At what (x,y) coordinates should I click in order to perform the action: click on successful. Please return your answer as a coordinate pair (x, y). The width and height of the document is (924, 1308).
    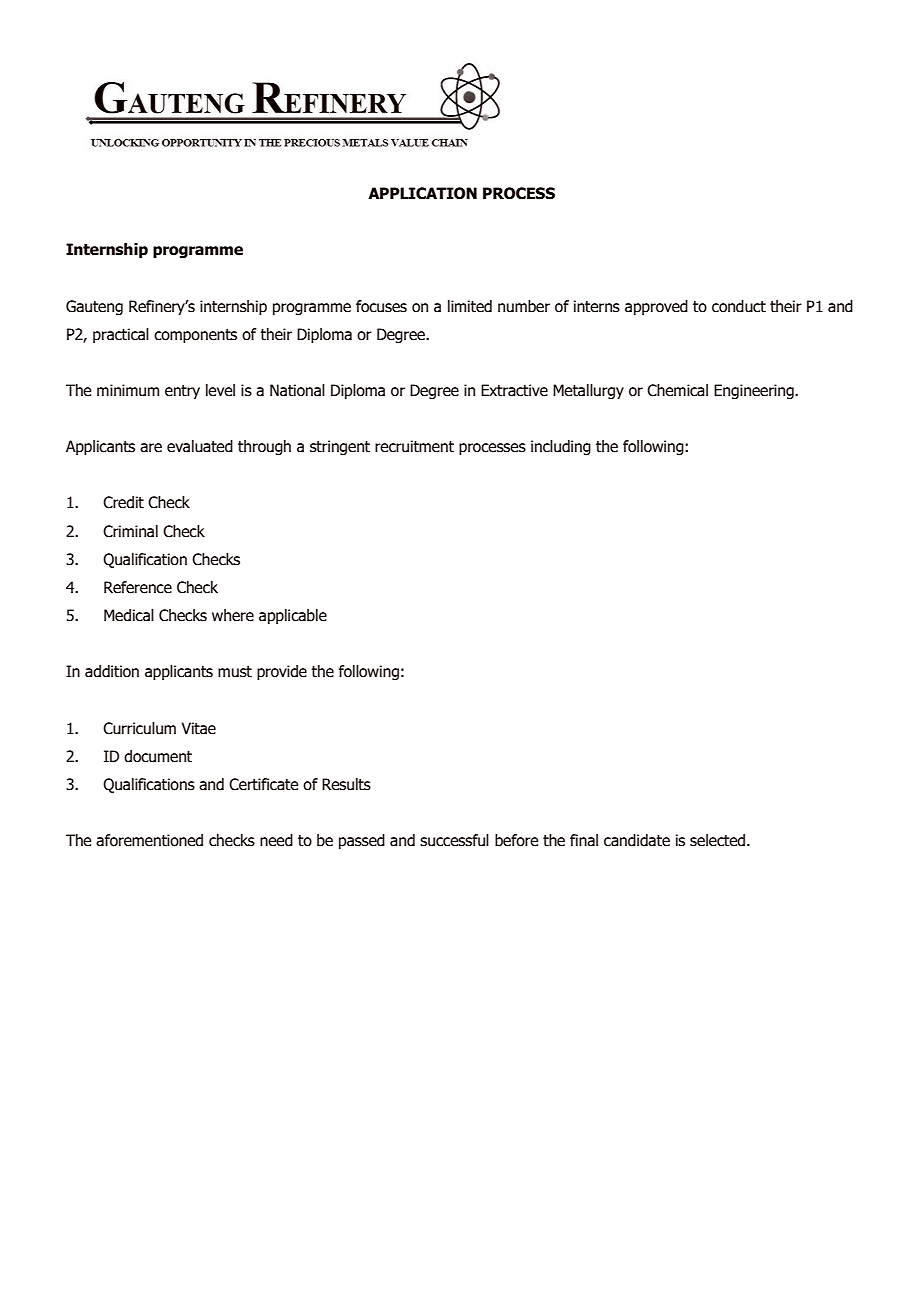
    Looking at the image, I should click on (454, 840).
